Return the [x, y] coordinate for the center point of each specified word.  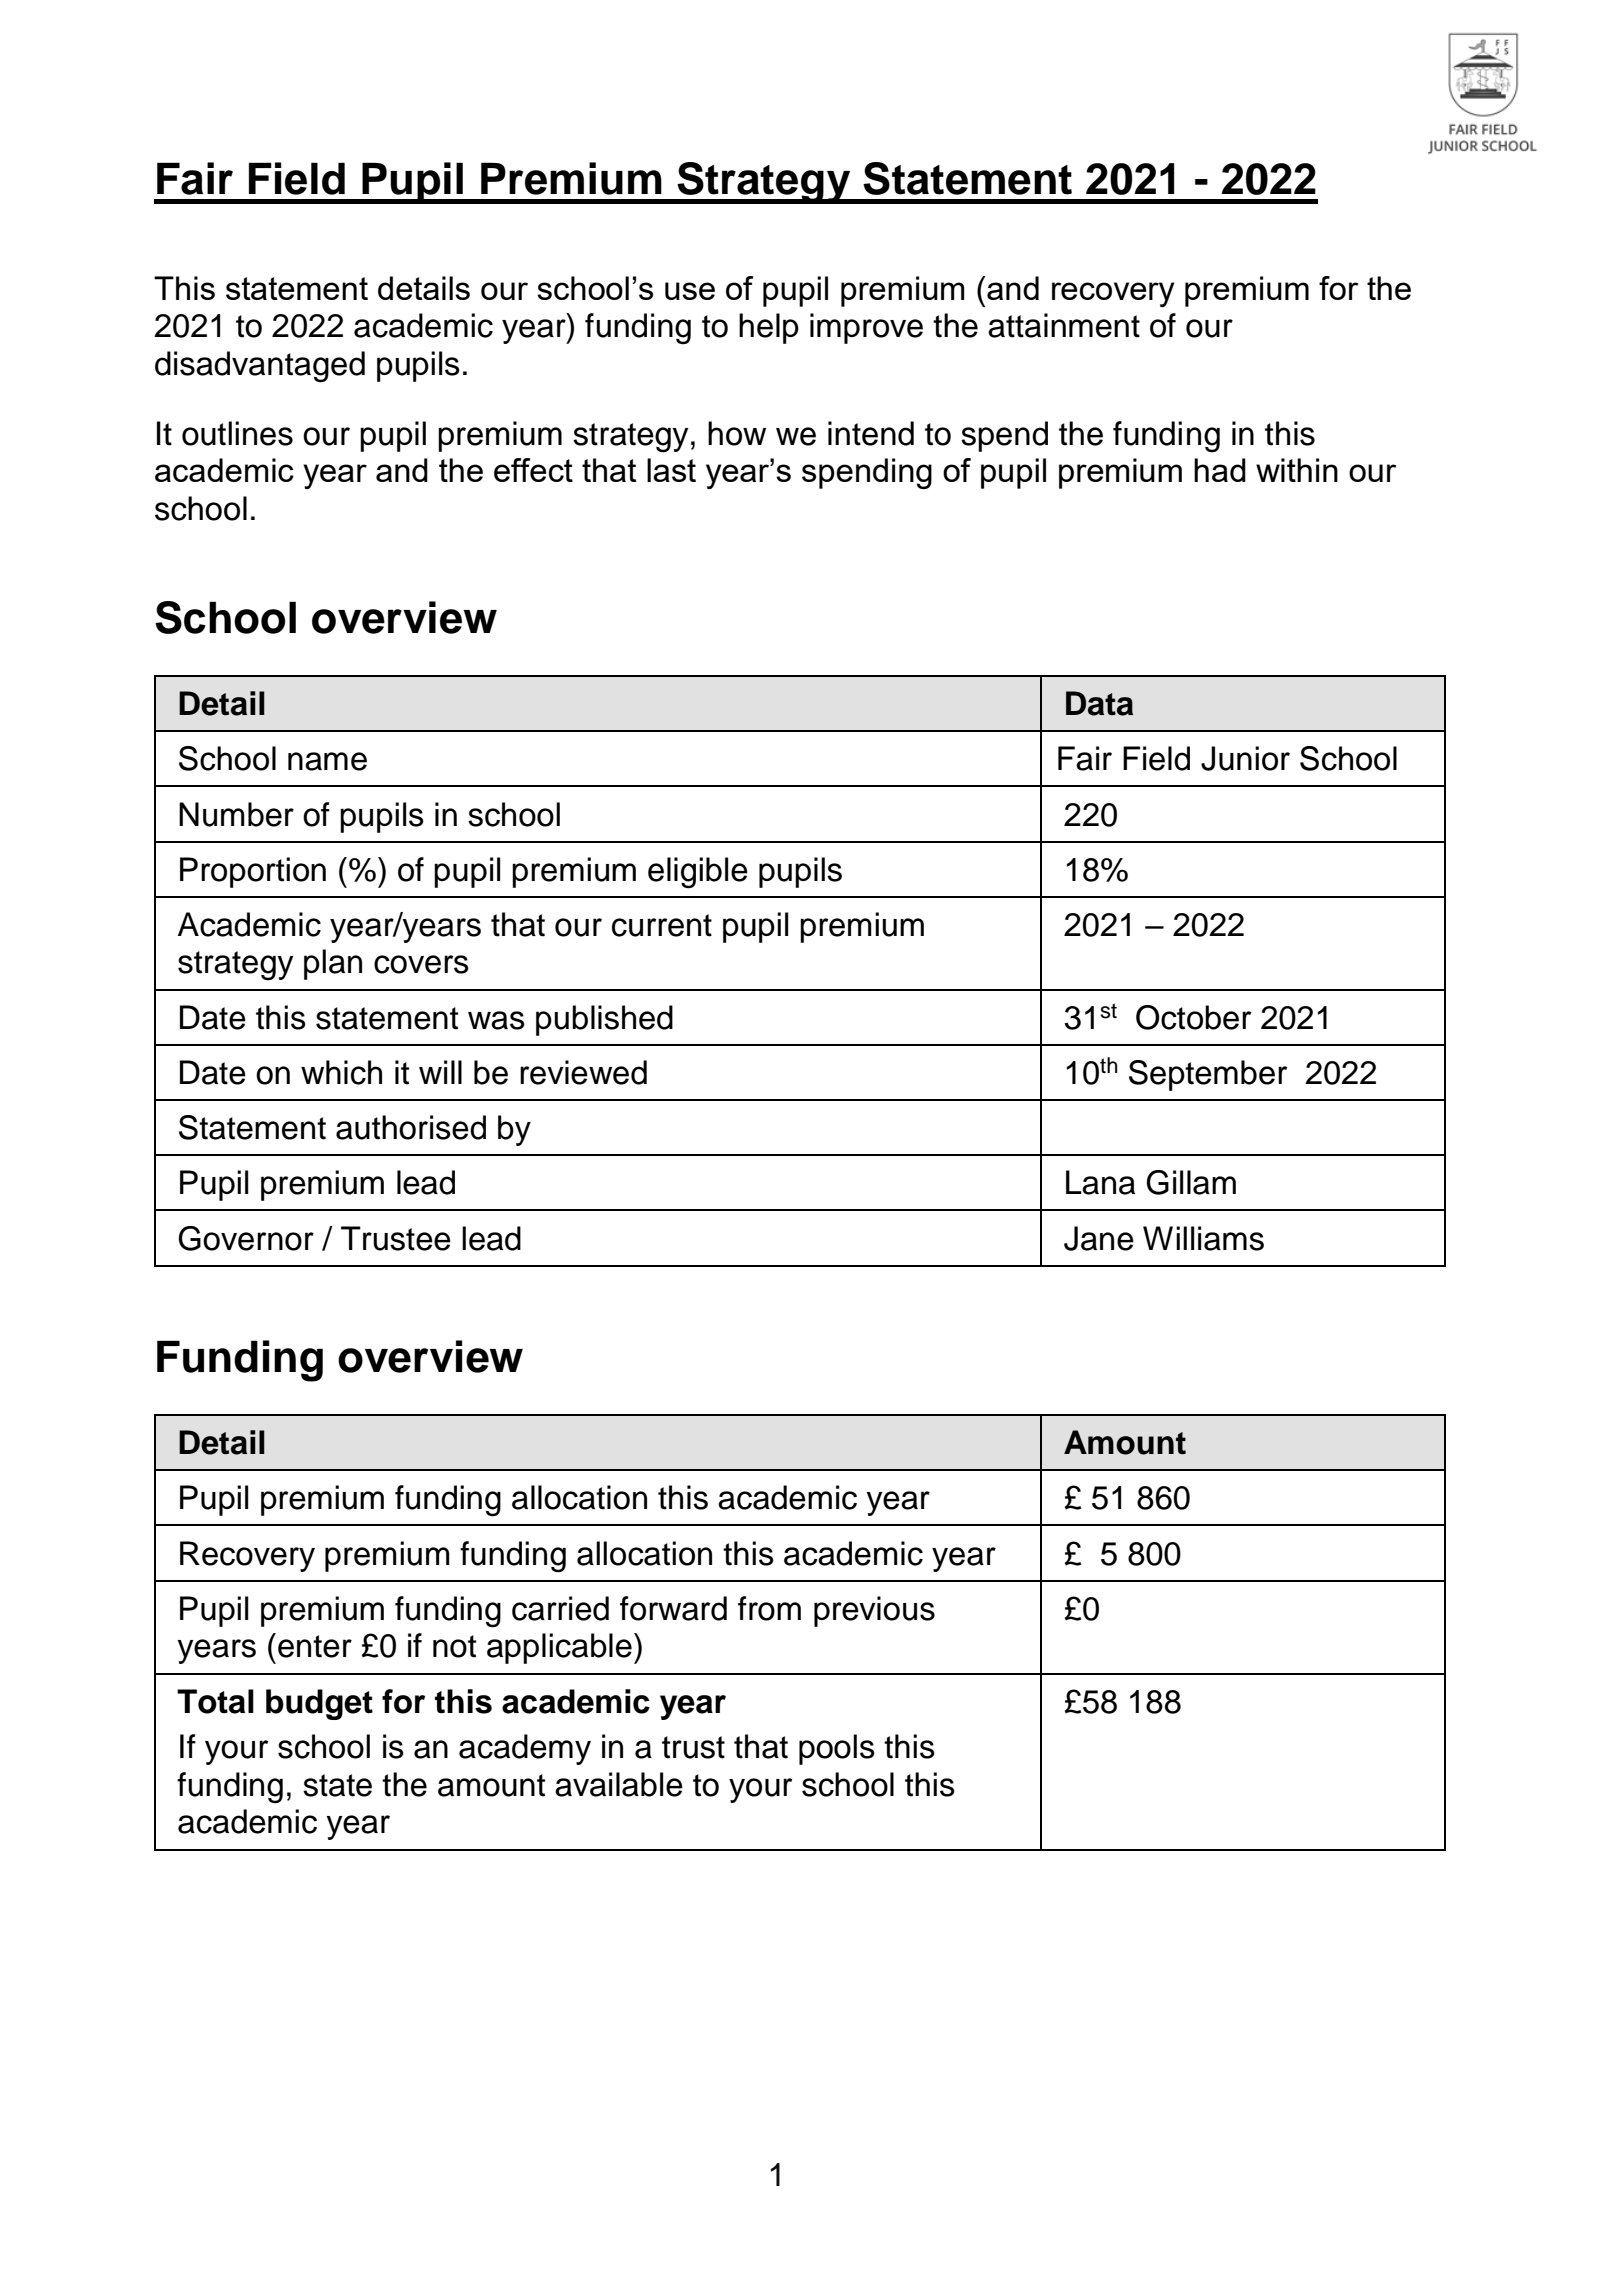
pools [837, 1749]
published [604, 1020]
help [769, 328]
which [341, 1072]
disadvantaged [260, 367]
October [1193, 1017]
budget [319, 1704]
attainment [1064, 325]
